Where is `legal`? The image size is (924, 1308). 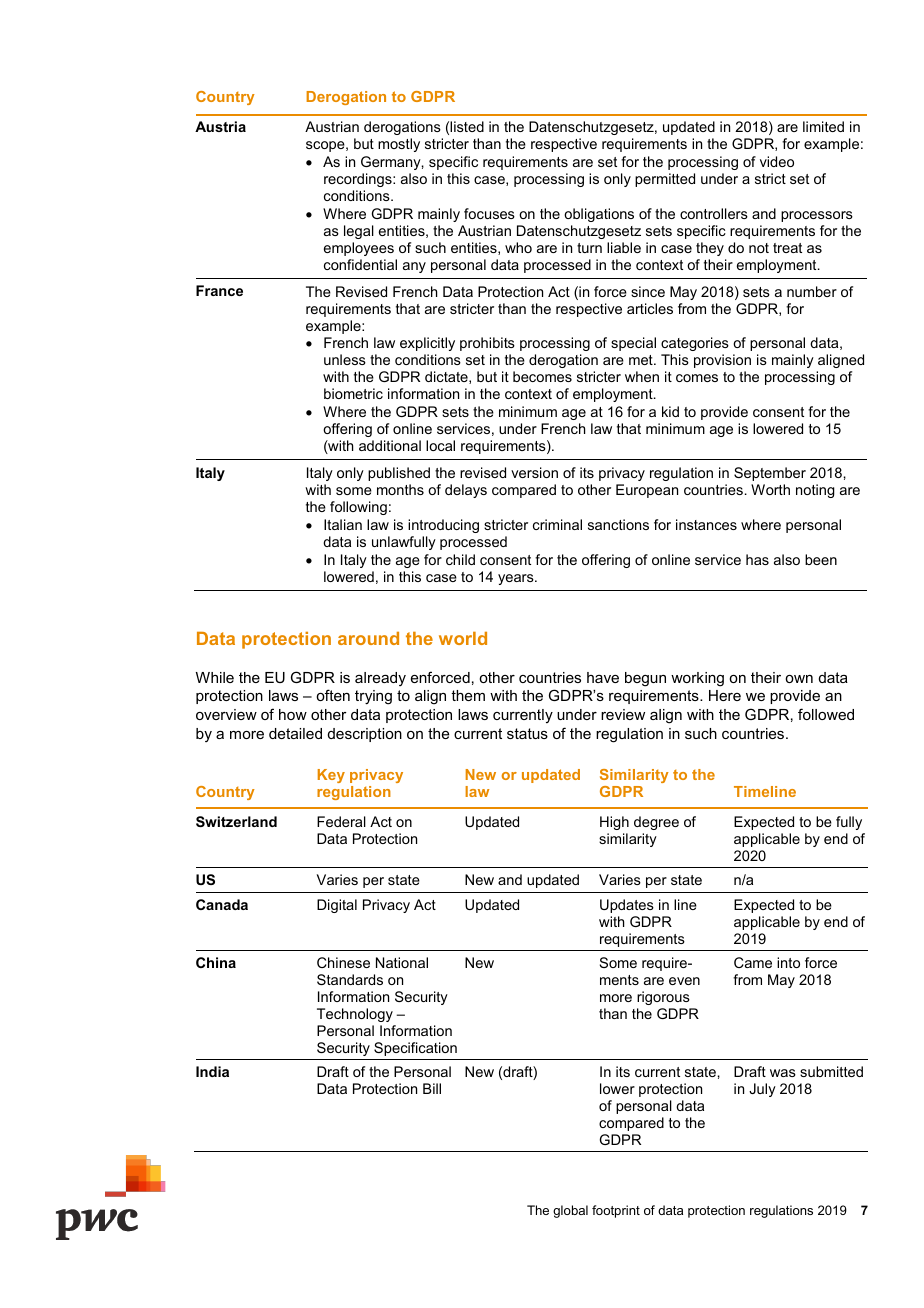
legal is located at coordinates (359, 232).
